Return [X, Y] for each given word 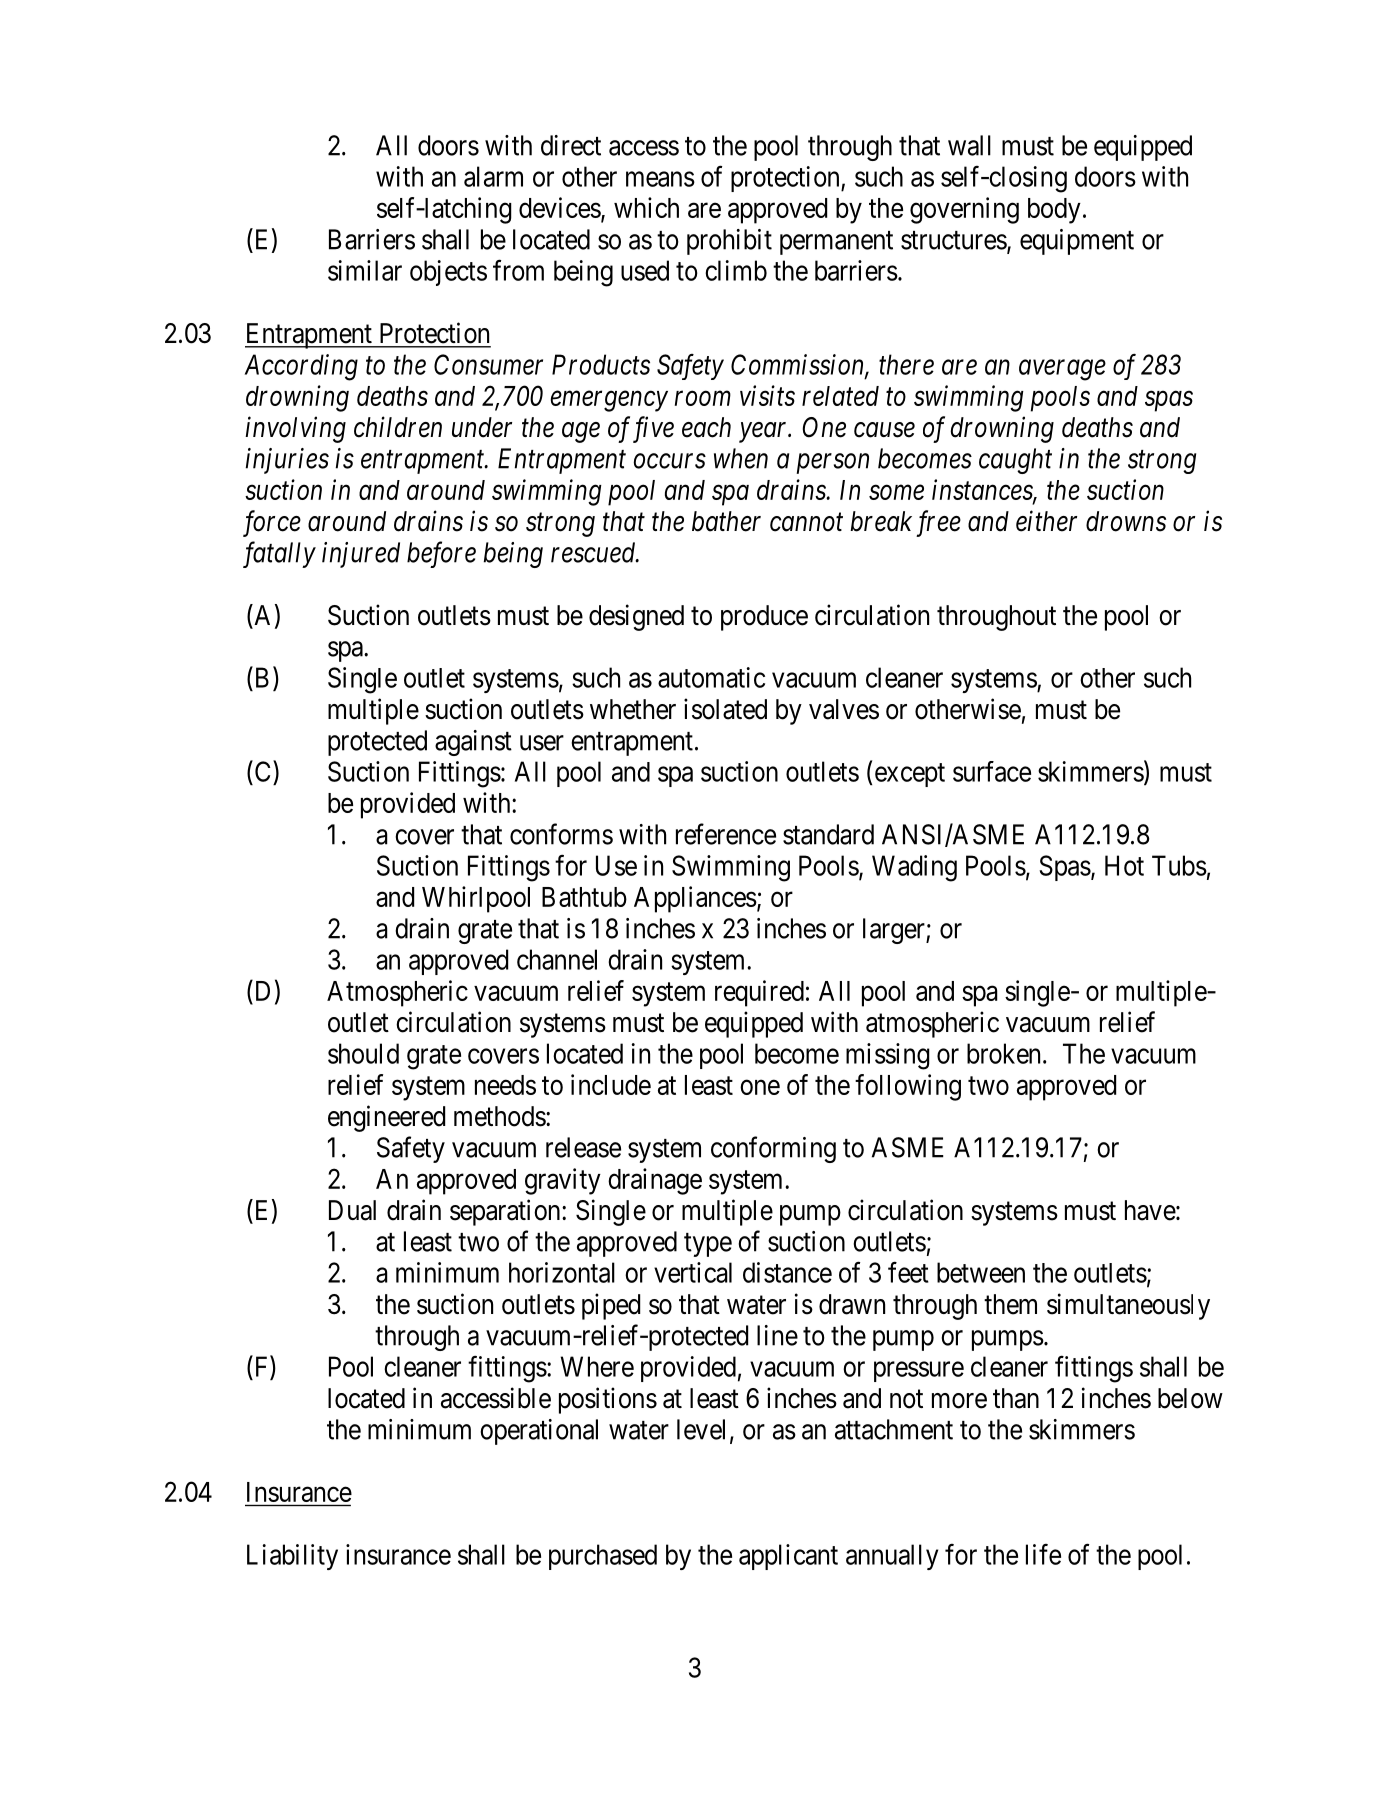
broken [1003, 1053]
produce [764, 618]
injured [361, 555]
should [363, 1053]
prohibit [729, 242]
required [759, 993]
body [1054, 211]
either [1046, 521]
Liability [292, 1557]
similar [365, 270]
